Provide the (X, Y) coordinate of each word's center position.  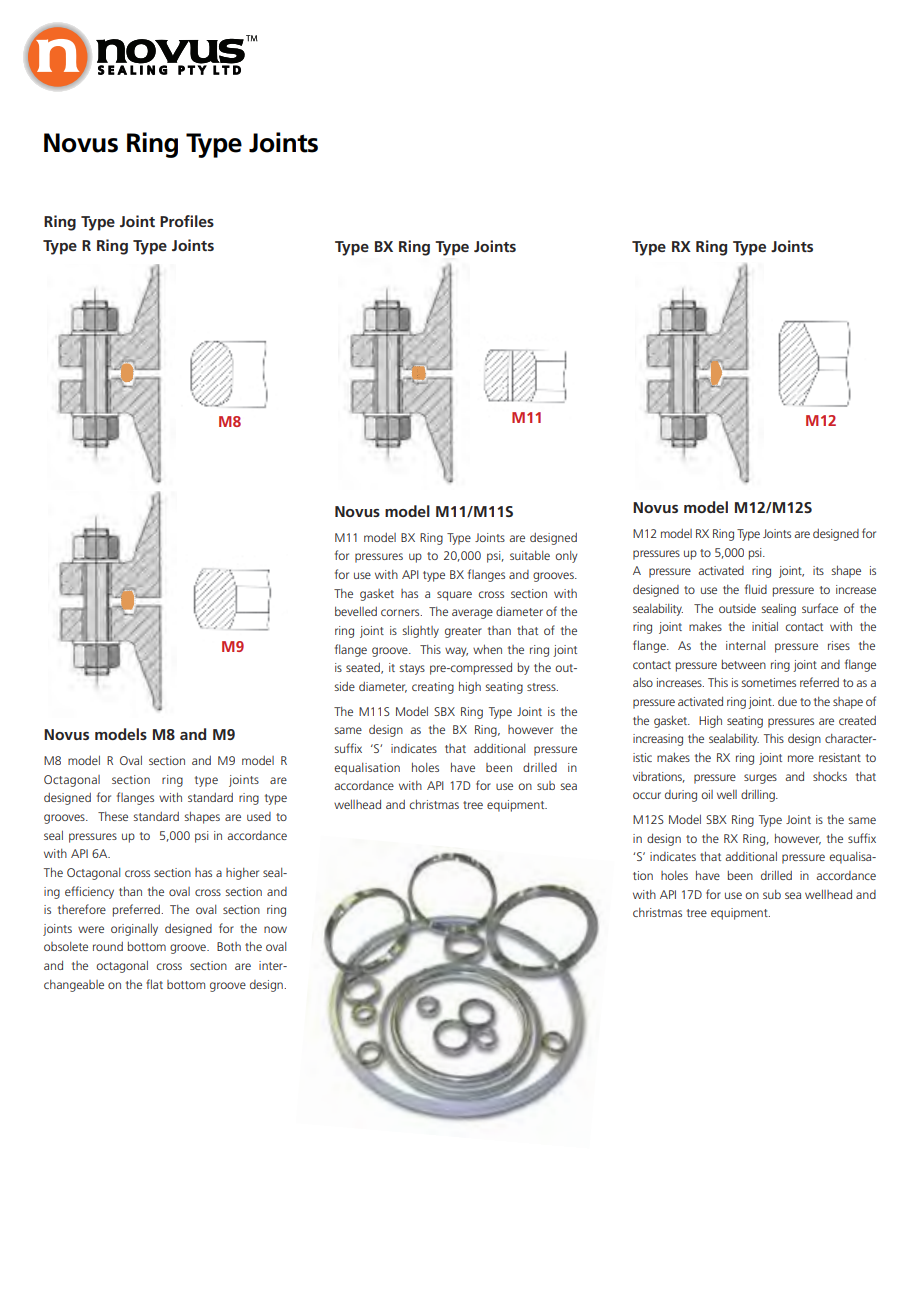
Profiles (187, 221)
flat (154, 984)
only (566, 557)
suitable (530, 555)
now (275, 929)
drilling (759, 795)
